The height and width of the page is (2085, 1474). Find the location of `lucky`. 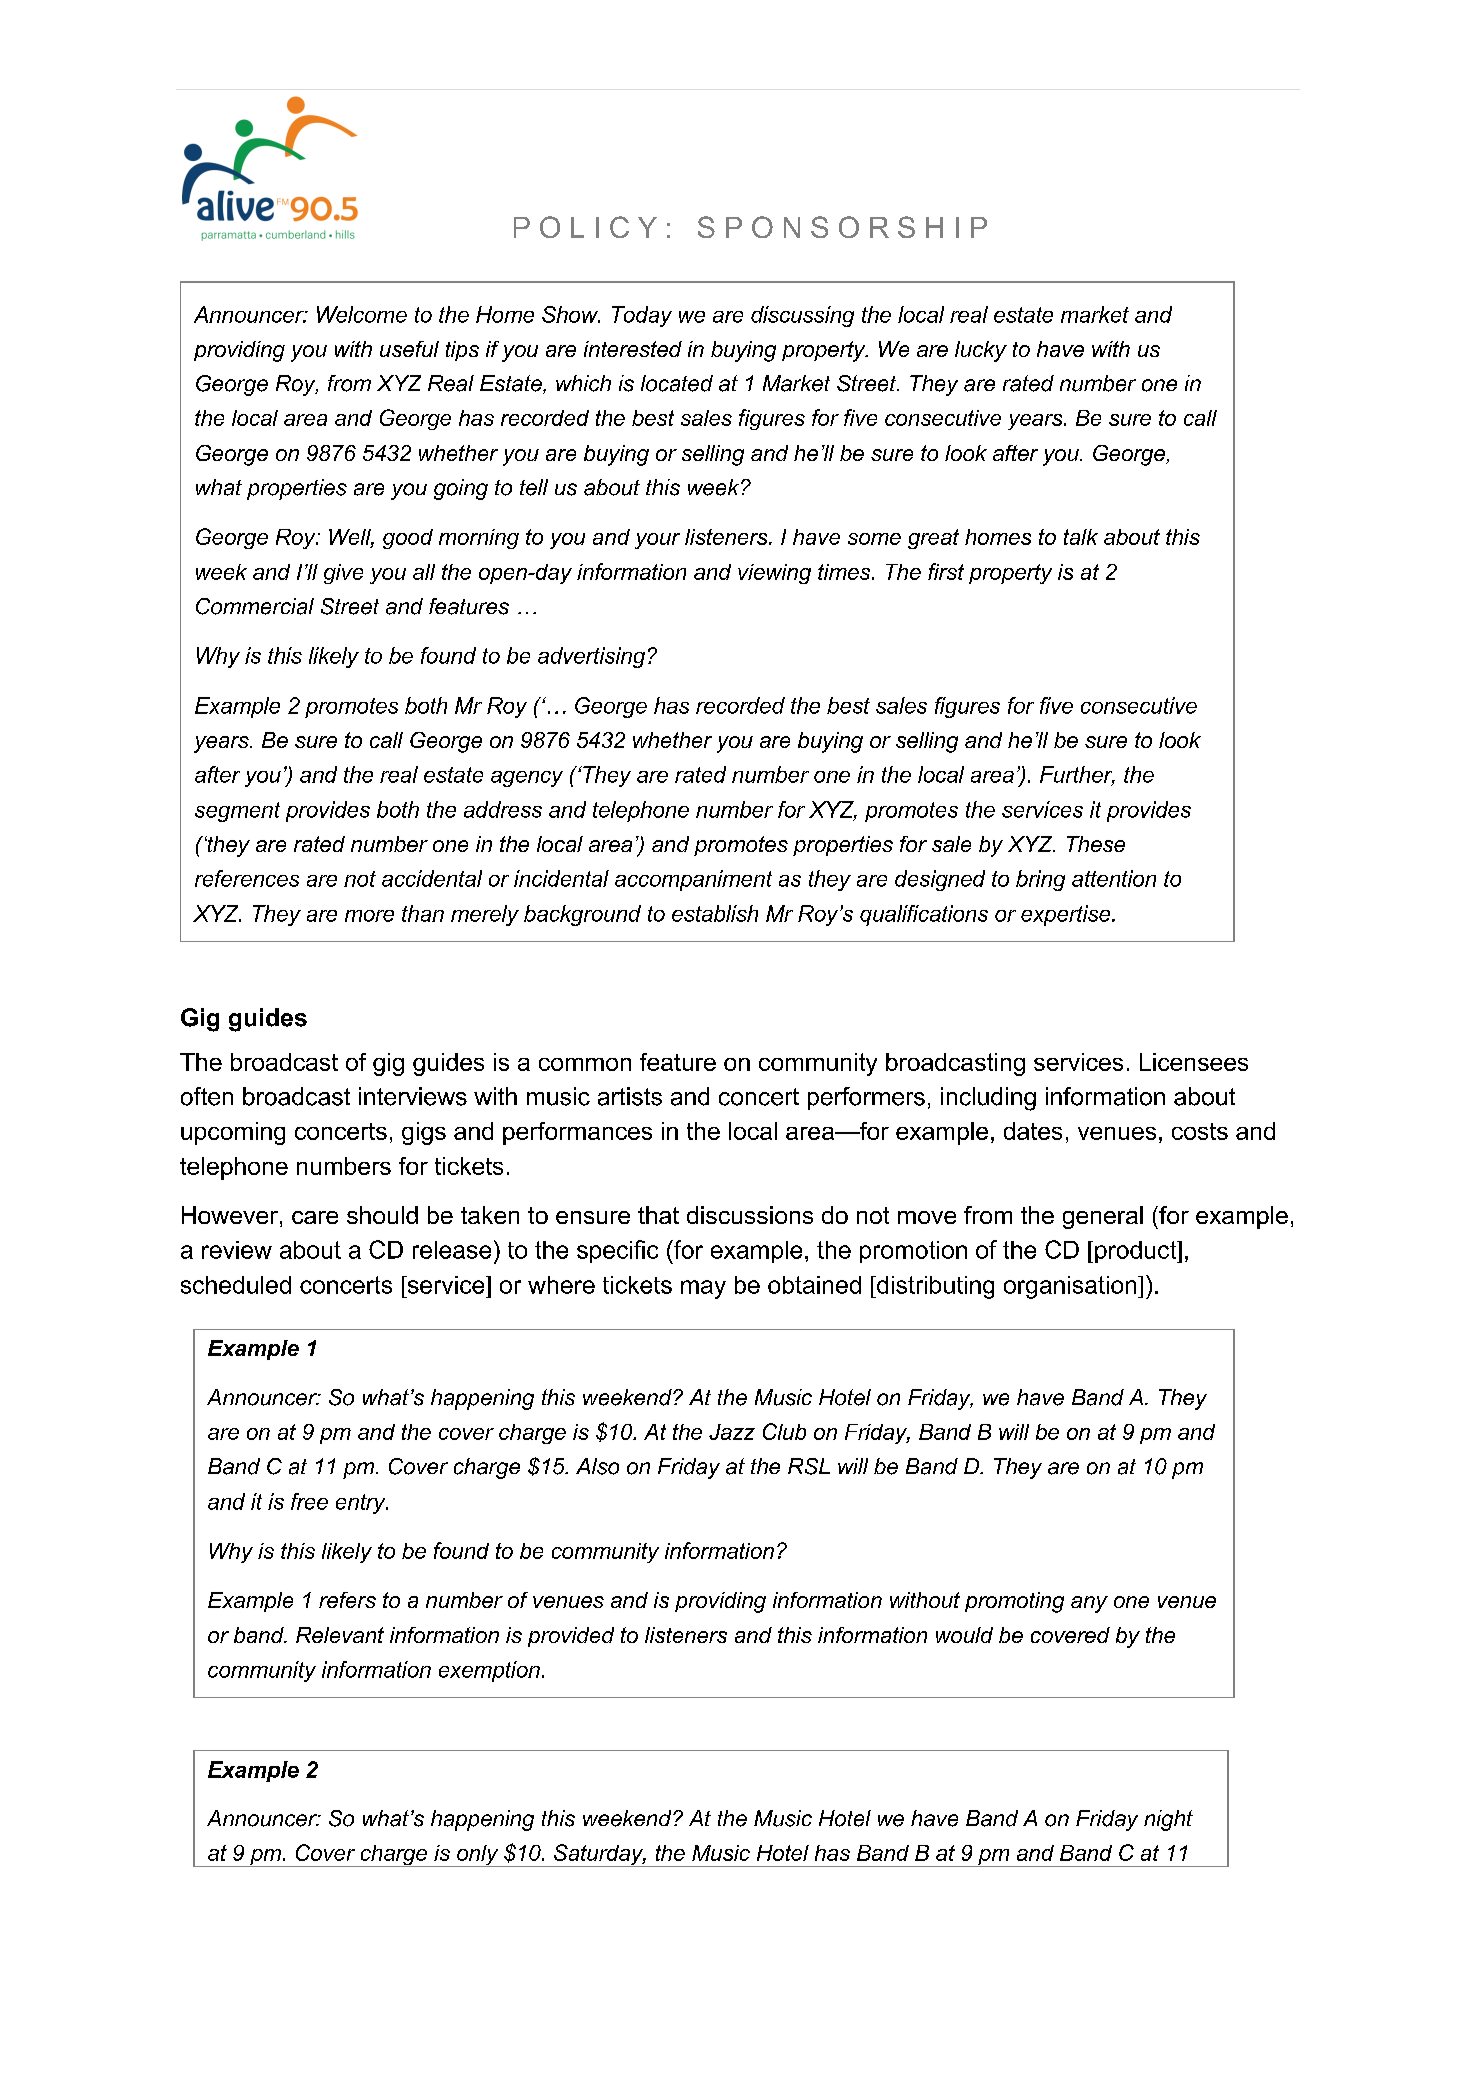

lucky is located at coordinates (981, 351).
